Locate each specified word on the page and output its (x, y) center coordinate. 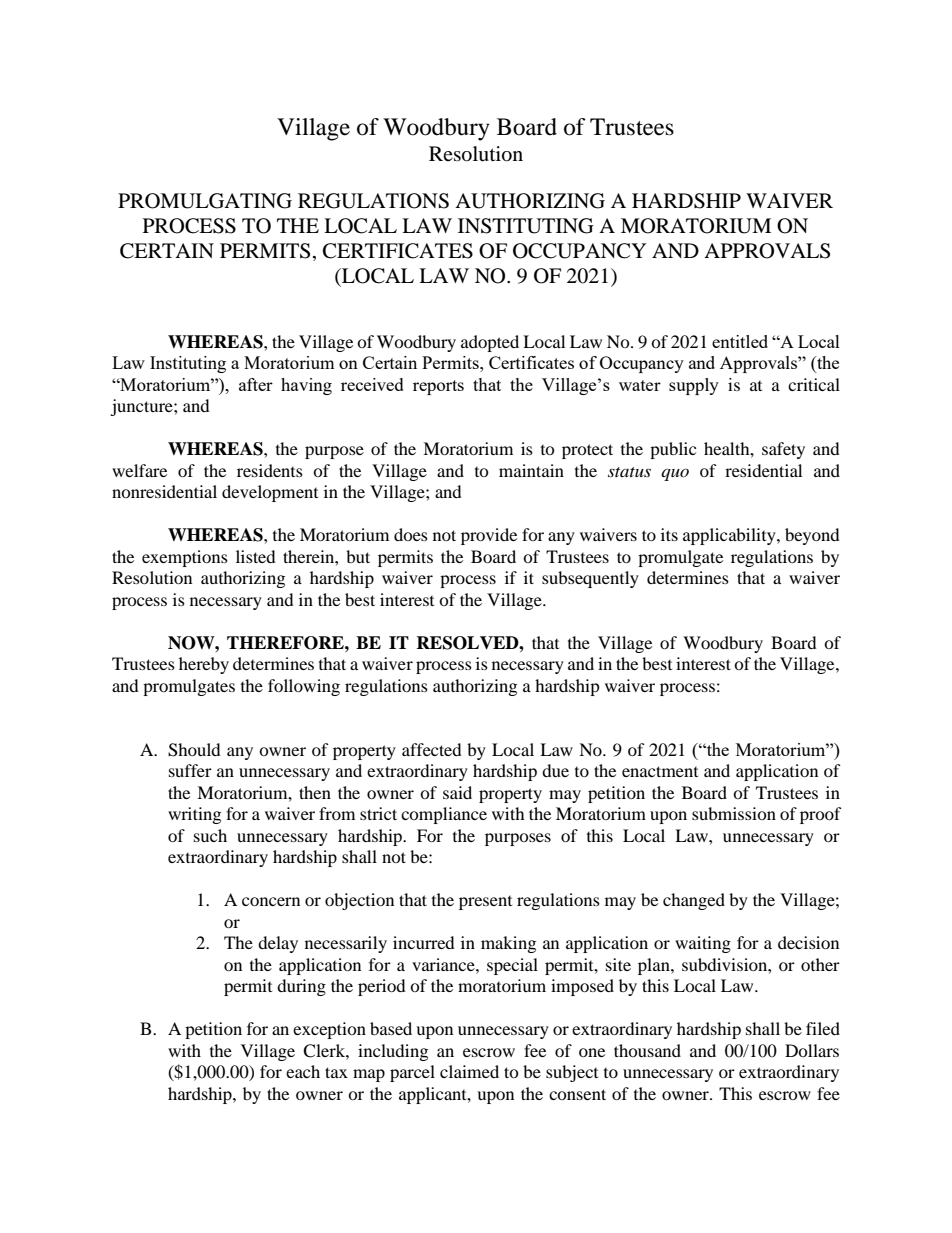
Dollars (812, 1050)
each (303, 1071)
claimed (469, 1071)
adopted (490, 343)
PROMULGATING (205, 201)
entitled (740, 341)
